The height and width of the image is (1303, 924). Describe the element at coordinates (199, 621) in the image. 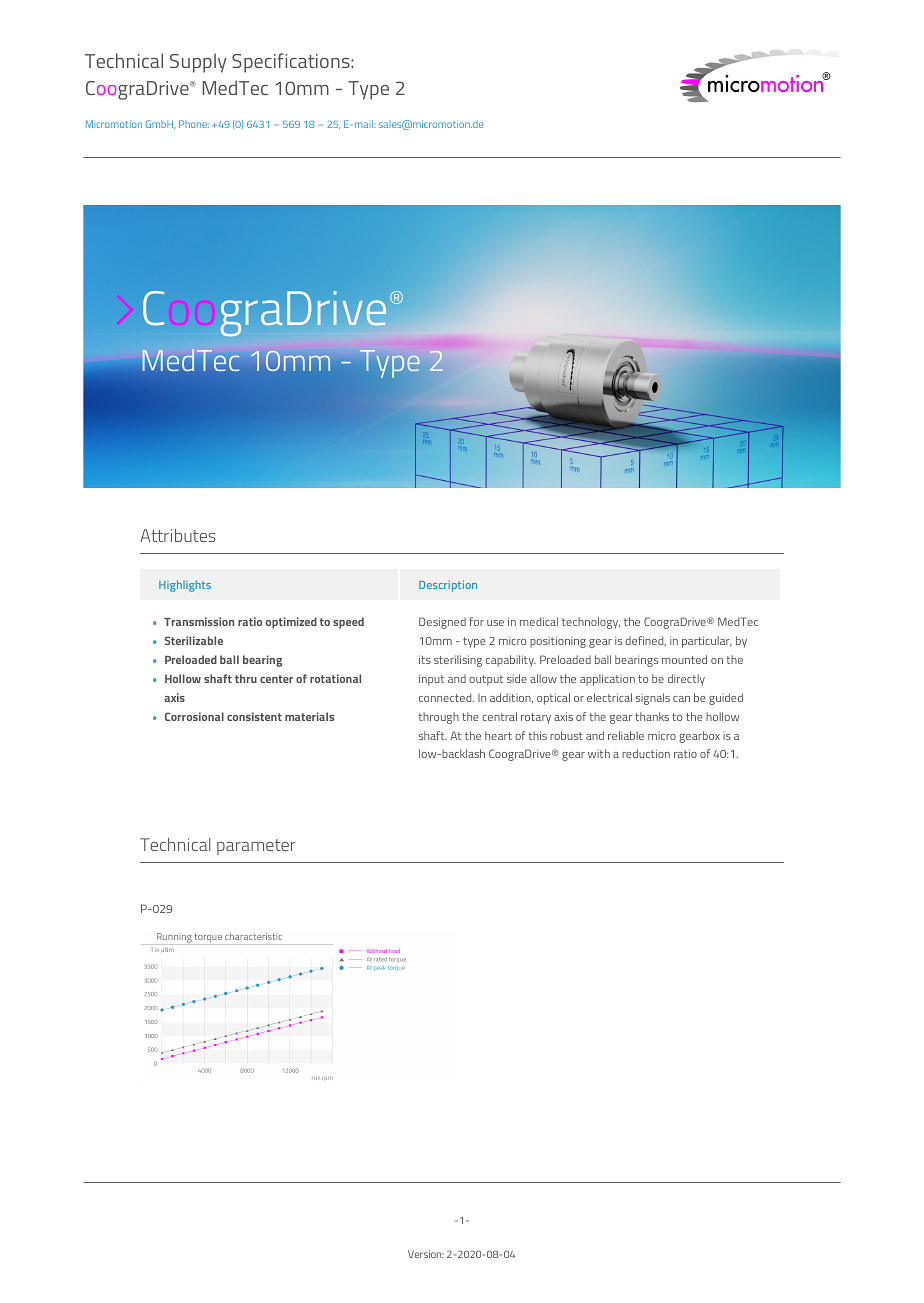

I see `Transmission` at that location.
